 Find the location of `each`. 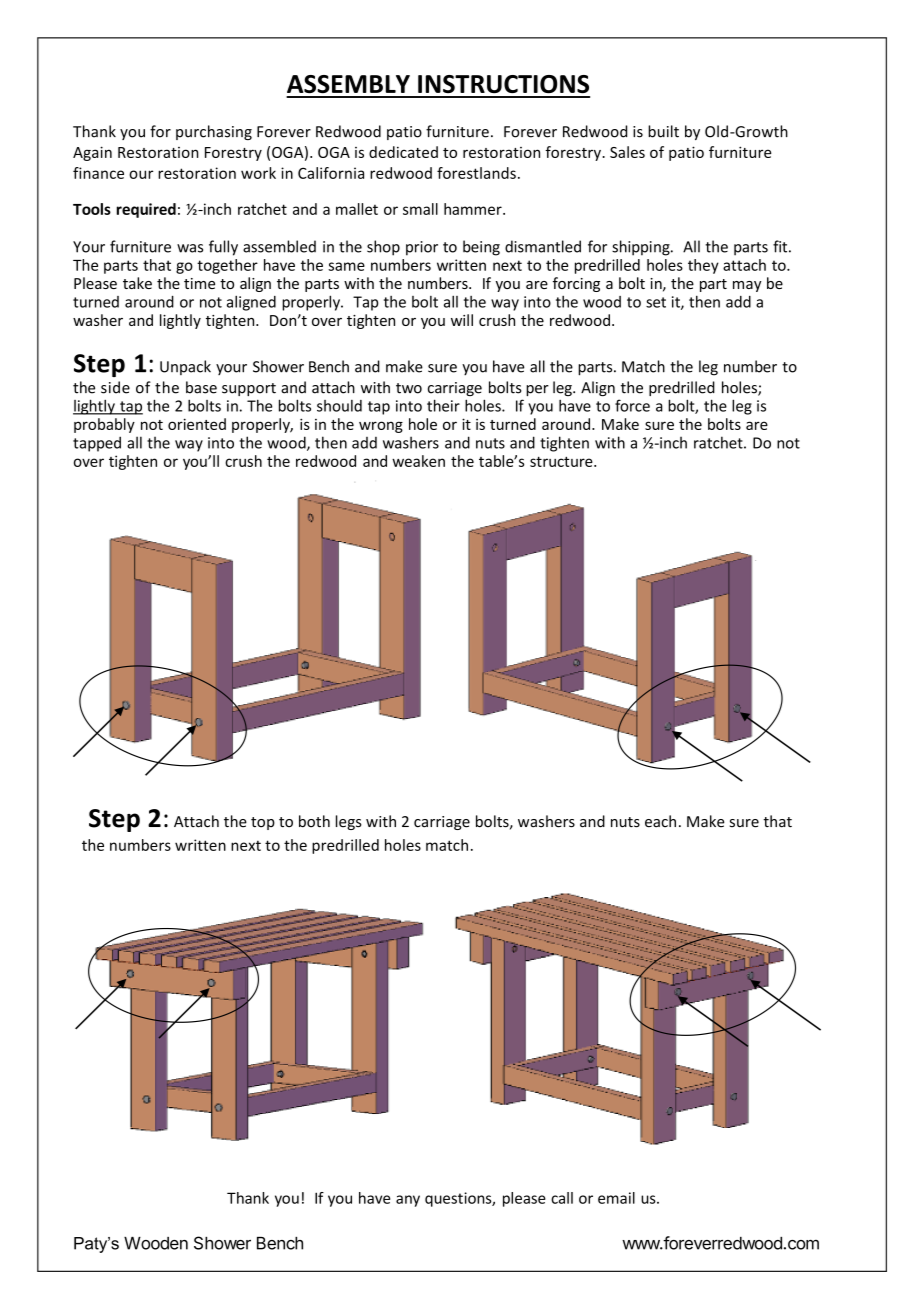

each is located at coordinates (660, 821).
